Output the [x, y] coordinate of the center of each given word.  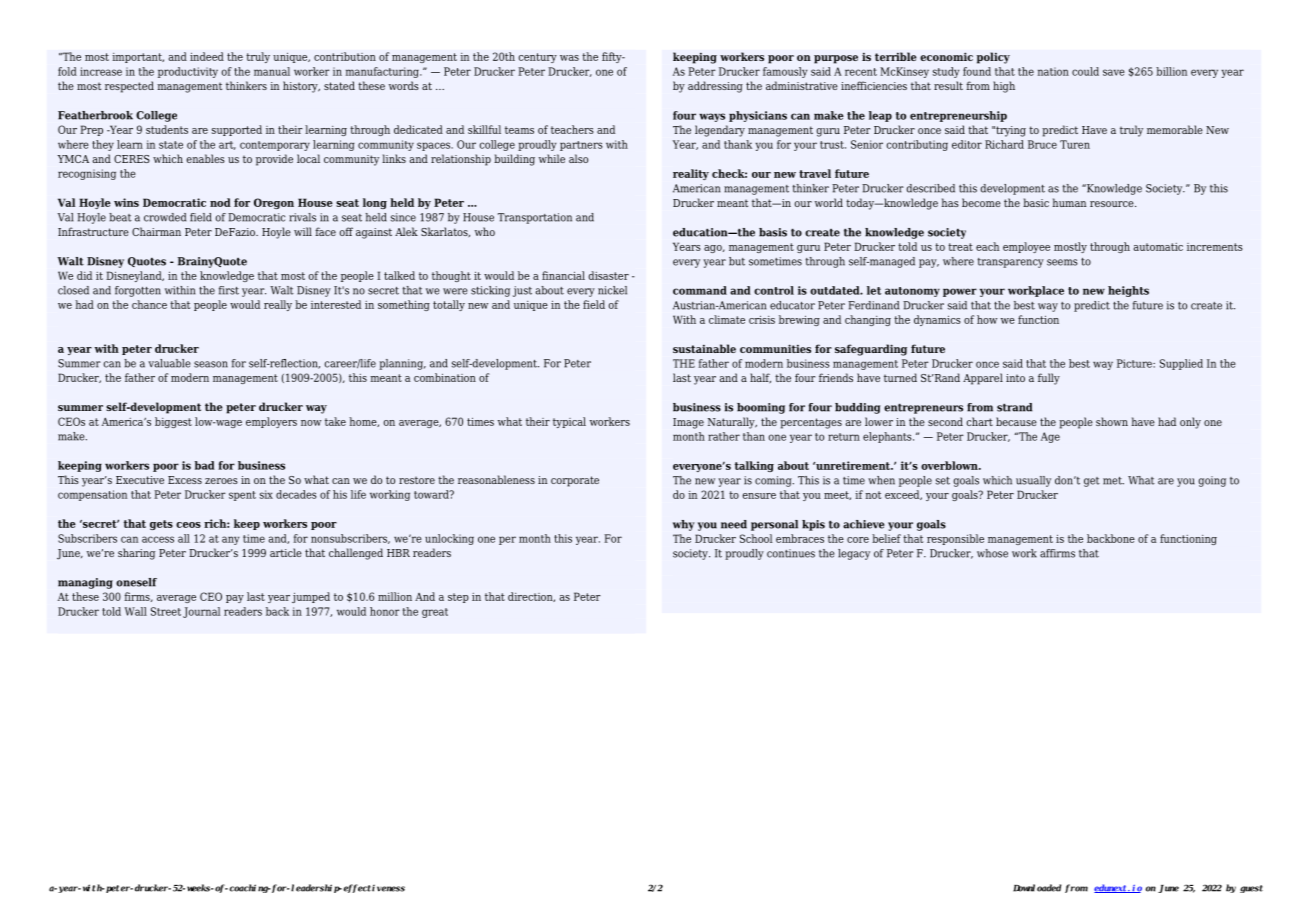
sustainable [704, 348]
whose [992, 553]
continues [791, 553]
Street [166, 611]
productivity [188, 72]
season [211, 364]
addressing [715, 87]
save [1114, 72]
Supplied [1181, 364]
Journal [201, 612]
